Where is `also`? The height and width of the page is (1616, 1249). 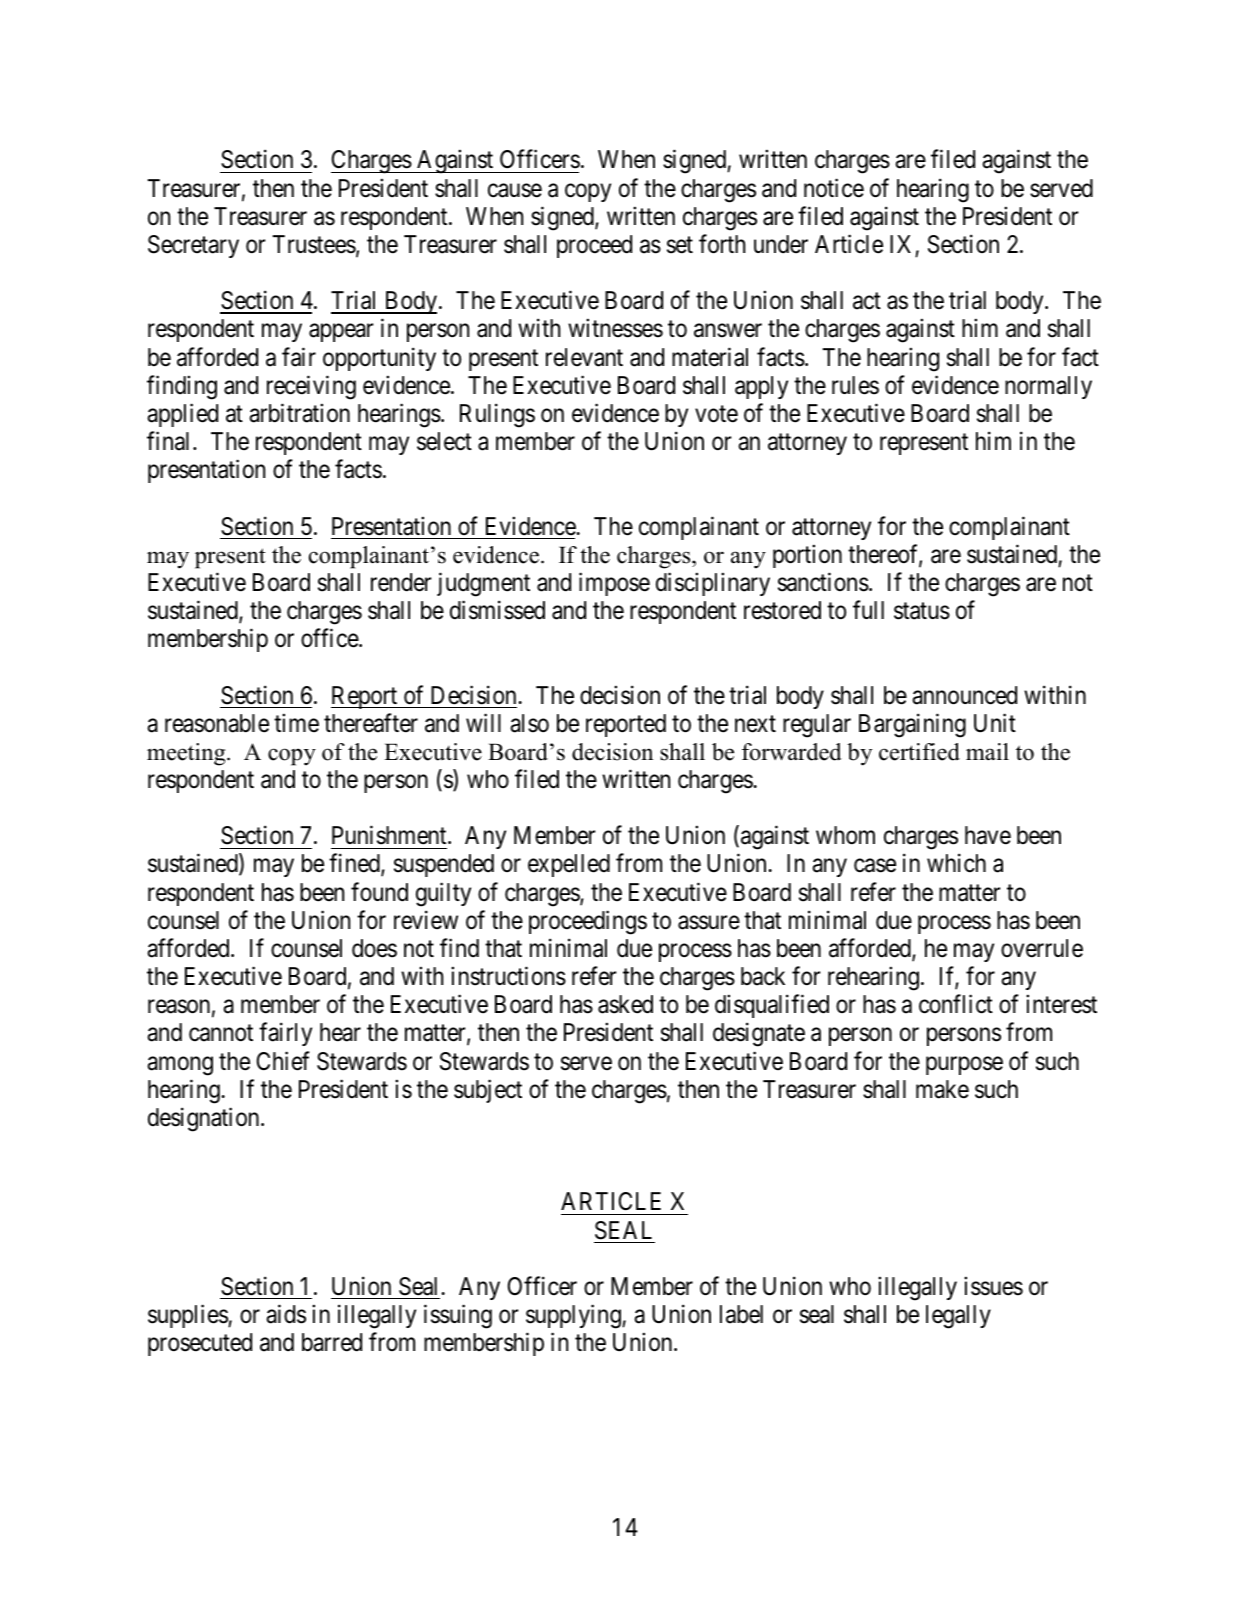 also is located at coordinates (529, 723).
